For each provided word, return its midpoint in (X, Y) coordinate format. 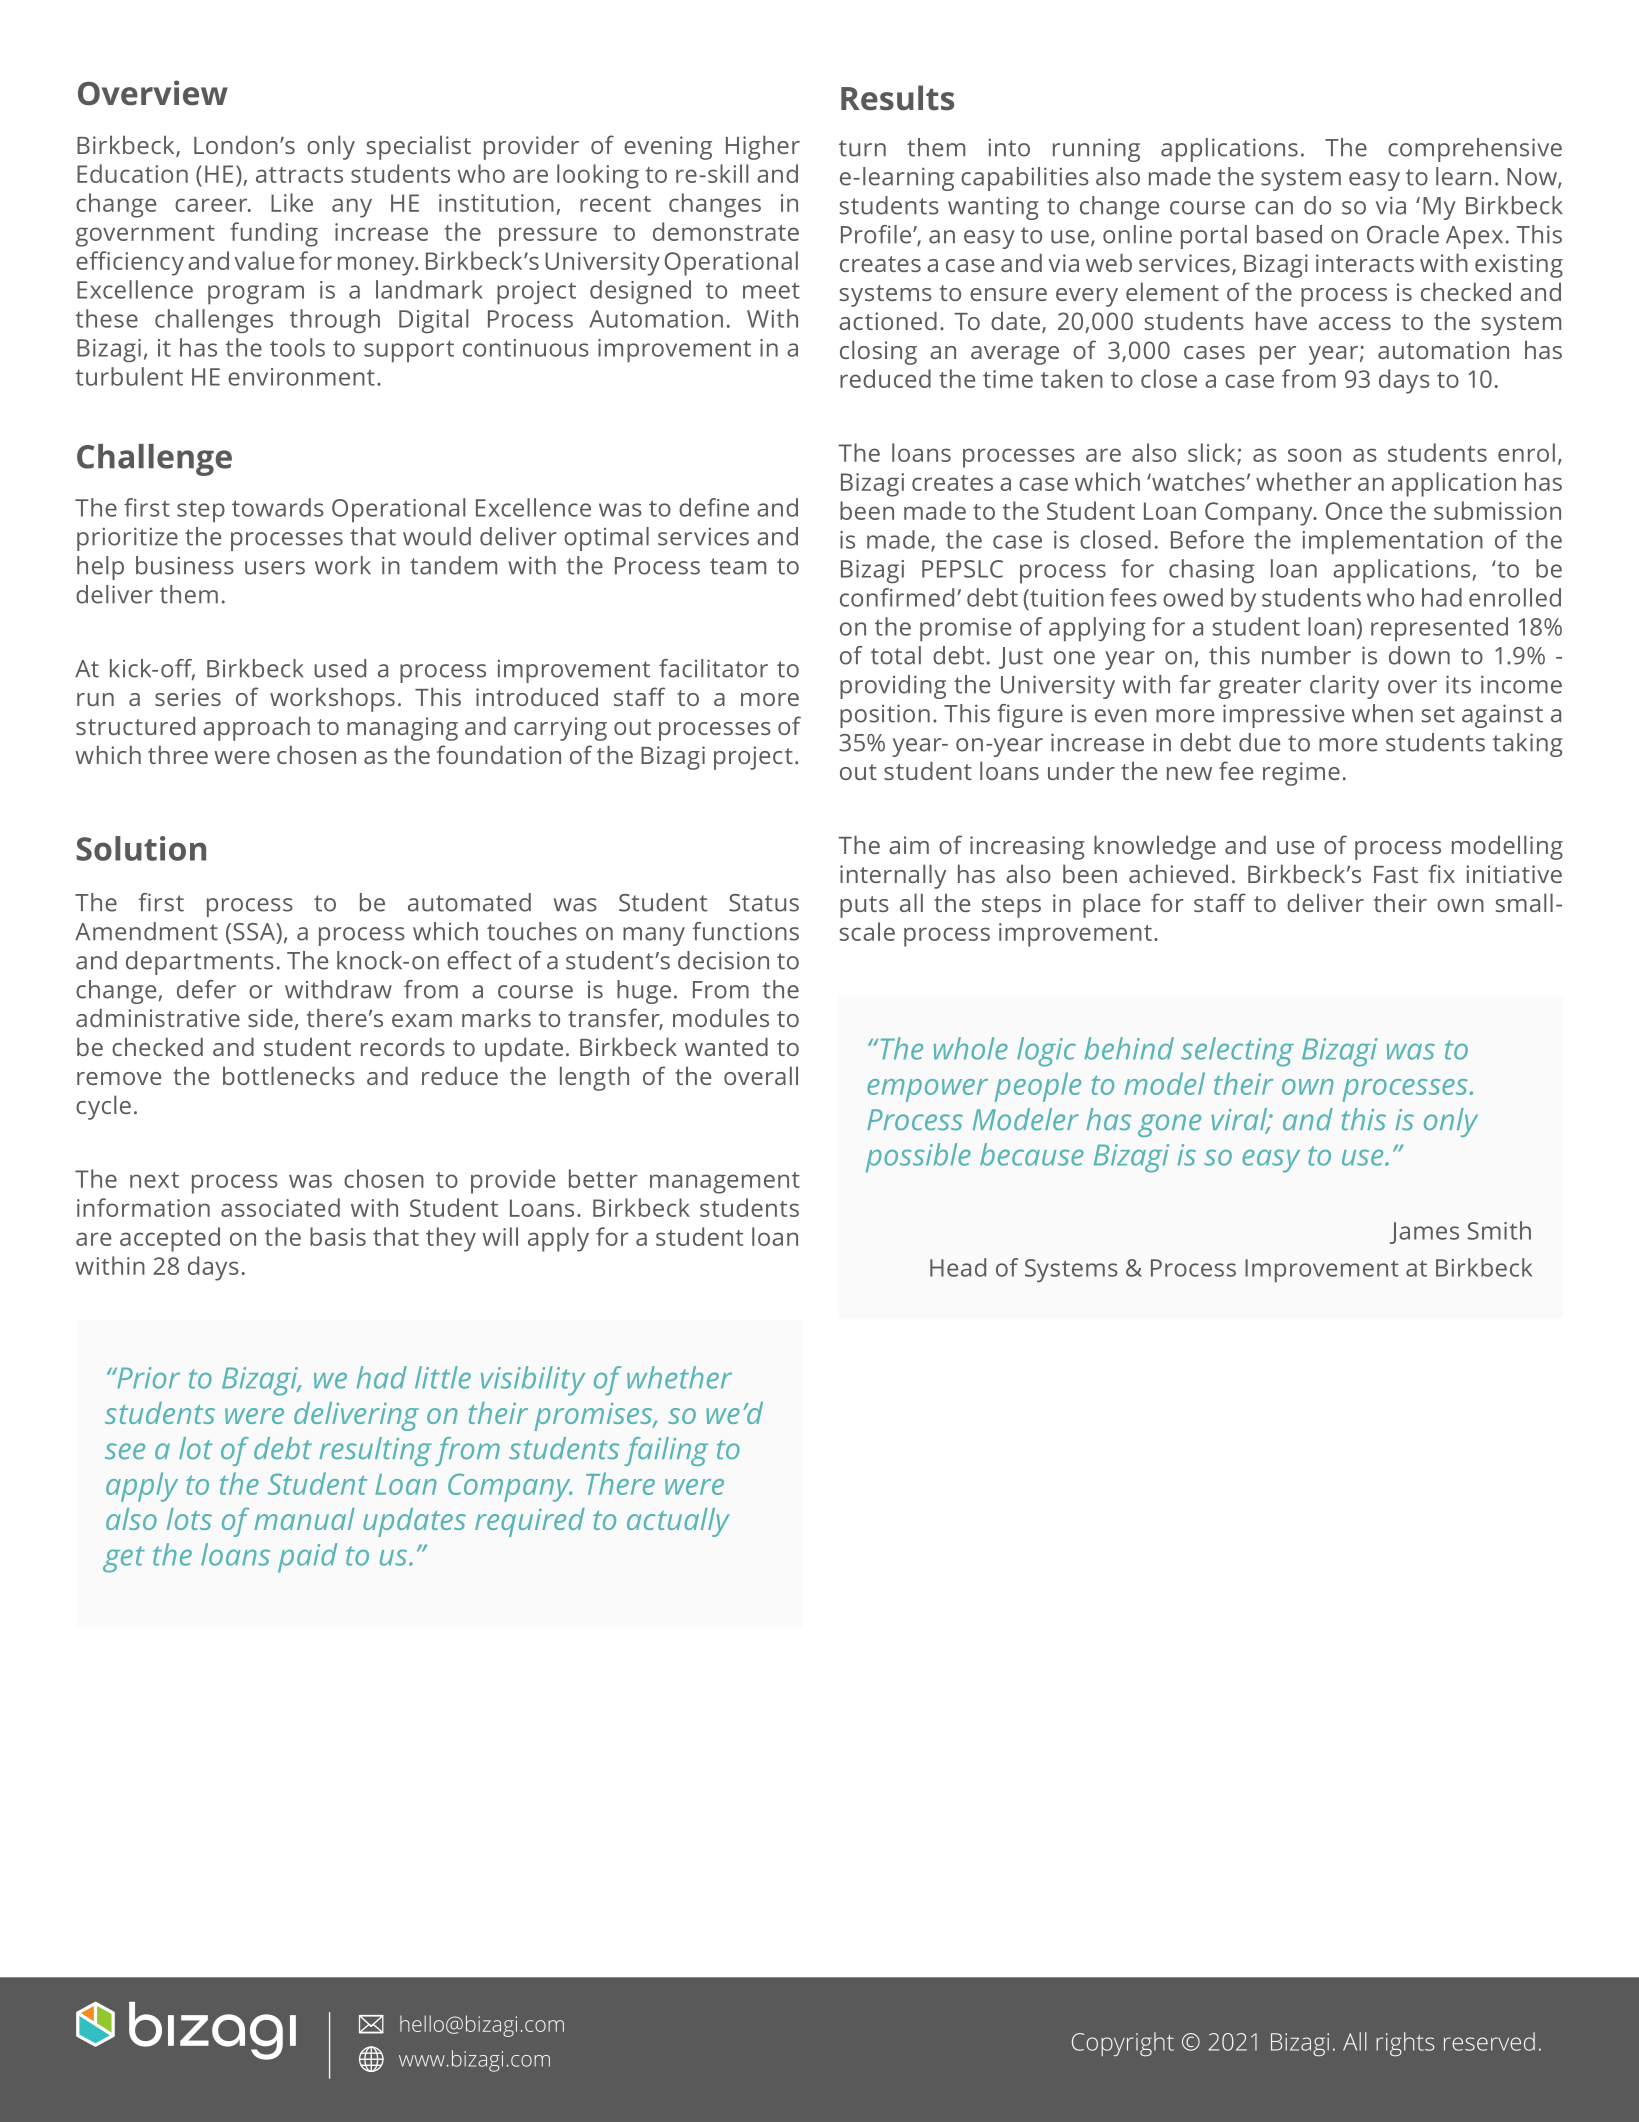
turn (862, 148)
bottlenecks (289, 1075)
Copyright (1123, 2044)
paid (307, 1558)
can (1274, 208)
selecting (1237, 1052)
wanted (726, 1046)
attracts (299, 175)
